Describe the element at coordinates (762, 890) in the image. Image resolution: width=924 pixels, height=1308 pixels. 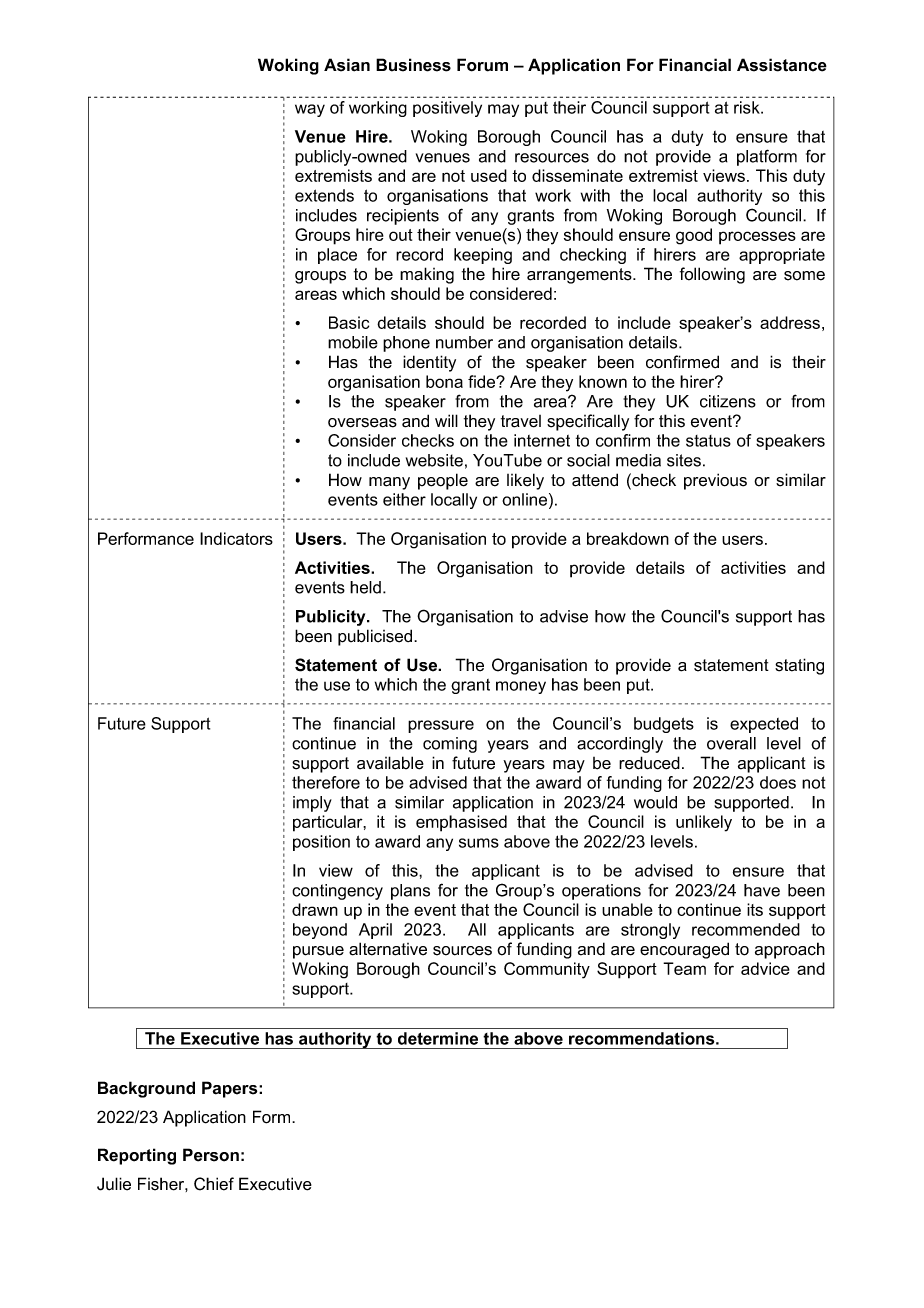
I see `have` at that location.
